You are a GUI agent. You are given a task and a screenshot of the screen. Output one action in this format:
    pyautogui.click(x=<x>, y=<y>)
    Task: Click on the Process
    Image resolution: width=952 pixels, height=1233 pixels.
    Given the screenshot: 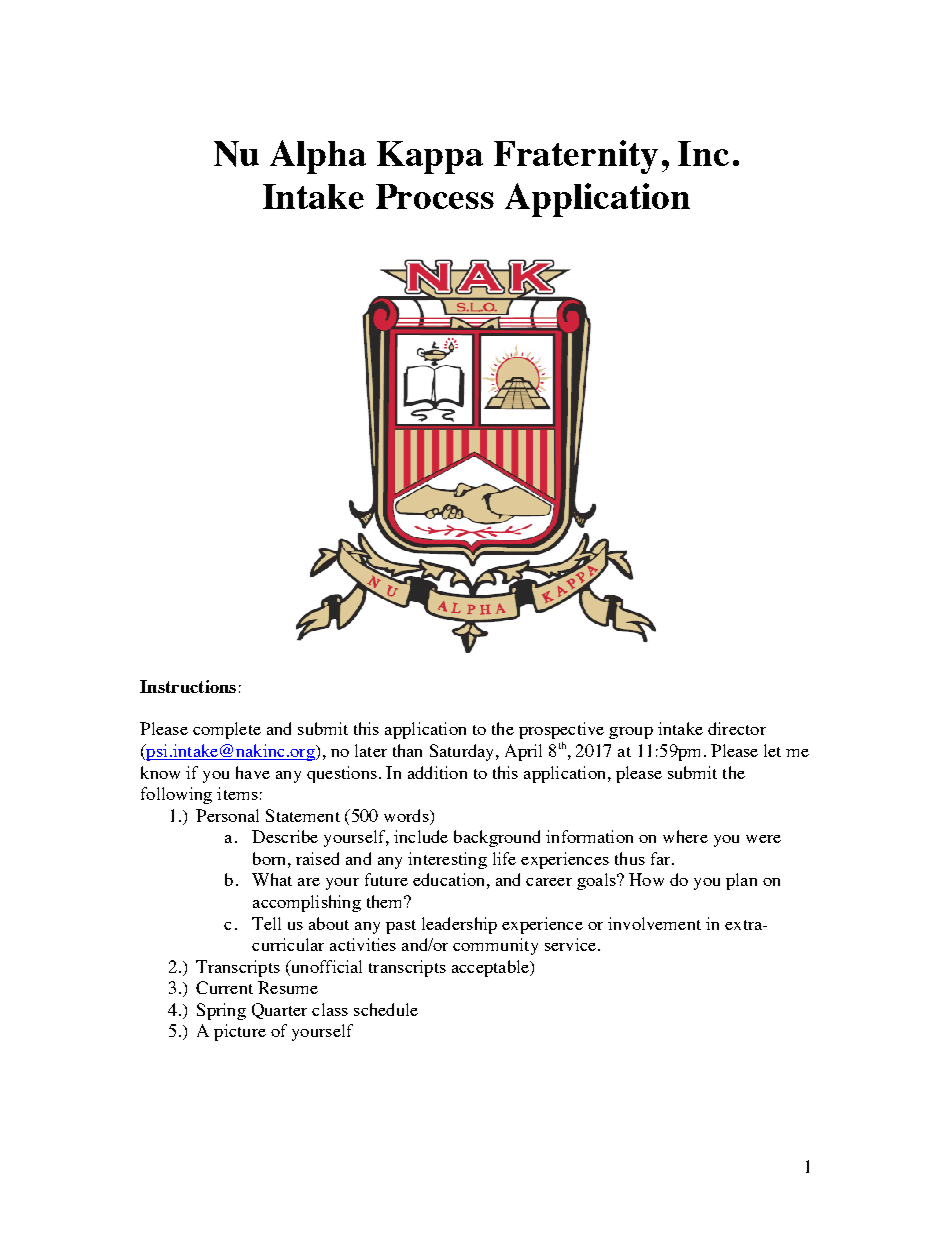 What is the action you would take?
    pyautogui.click(x=435, y=196)
